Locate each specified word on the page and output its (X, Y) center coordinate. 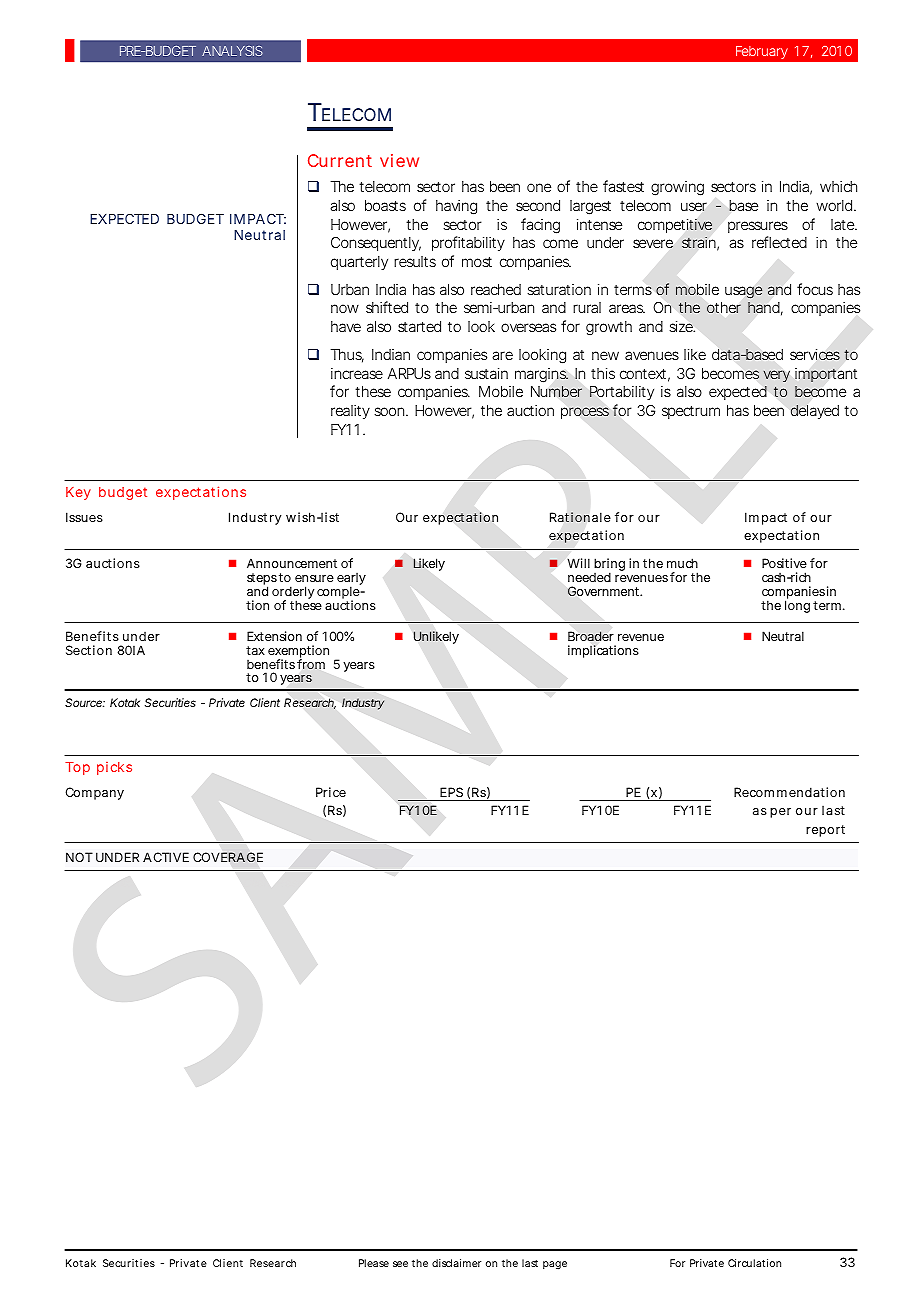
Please (374, 1263)
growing (677, 188)
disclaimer (456, 1263)
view (399, 160)
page (555, 1265)
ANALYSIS (232, 51)
